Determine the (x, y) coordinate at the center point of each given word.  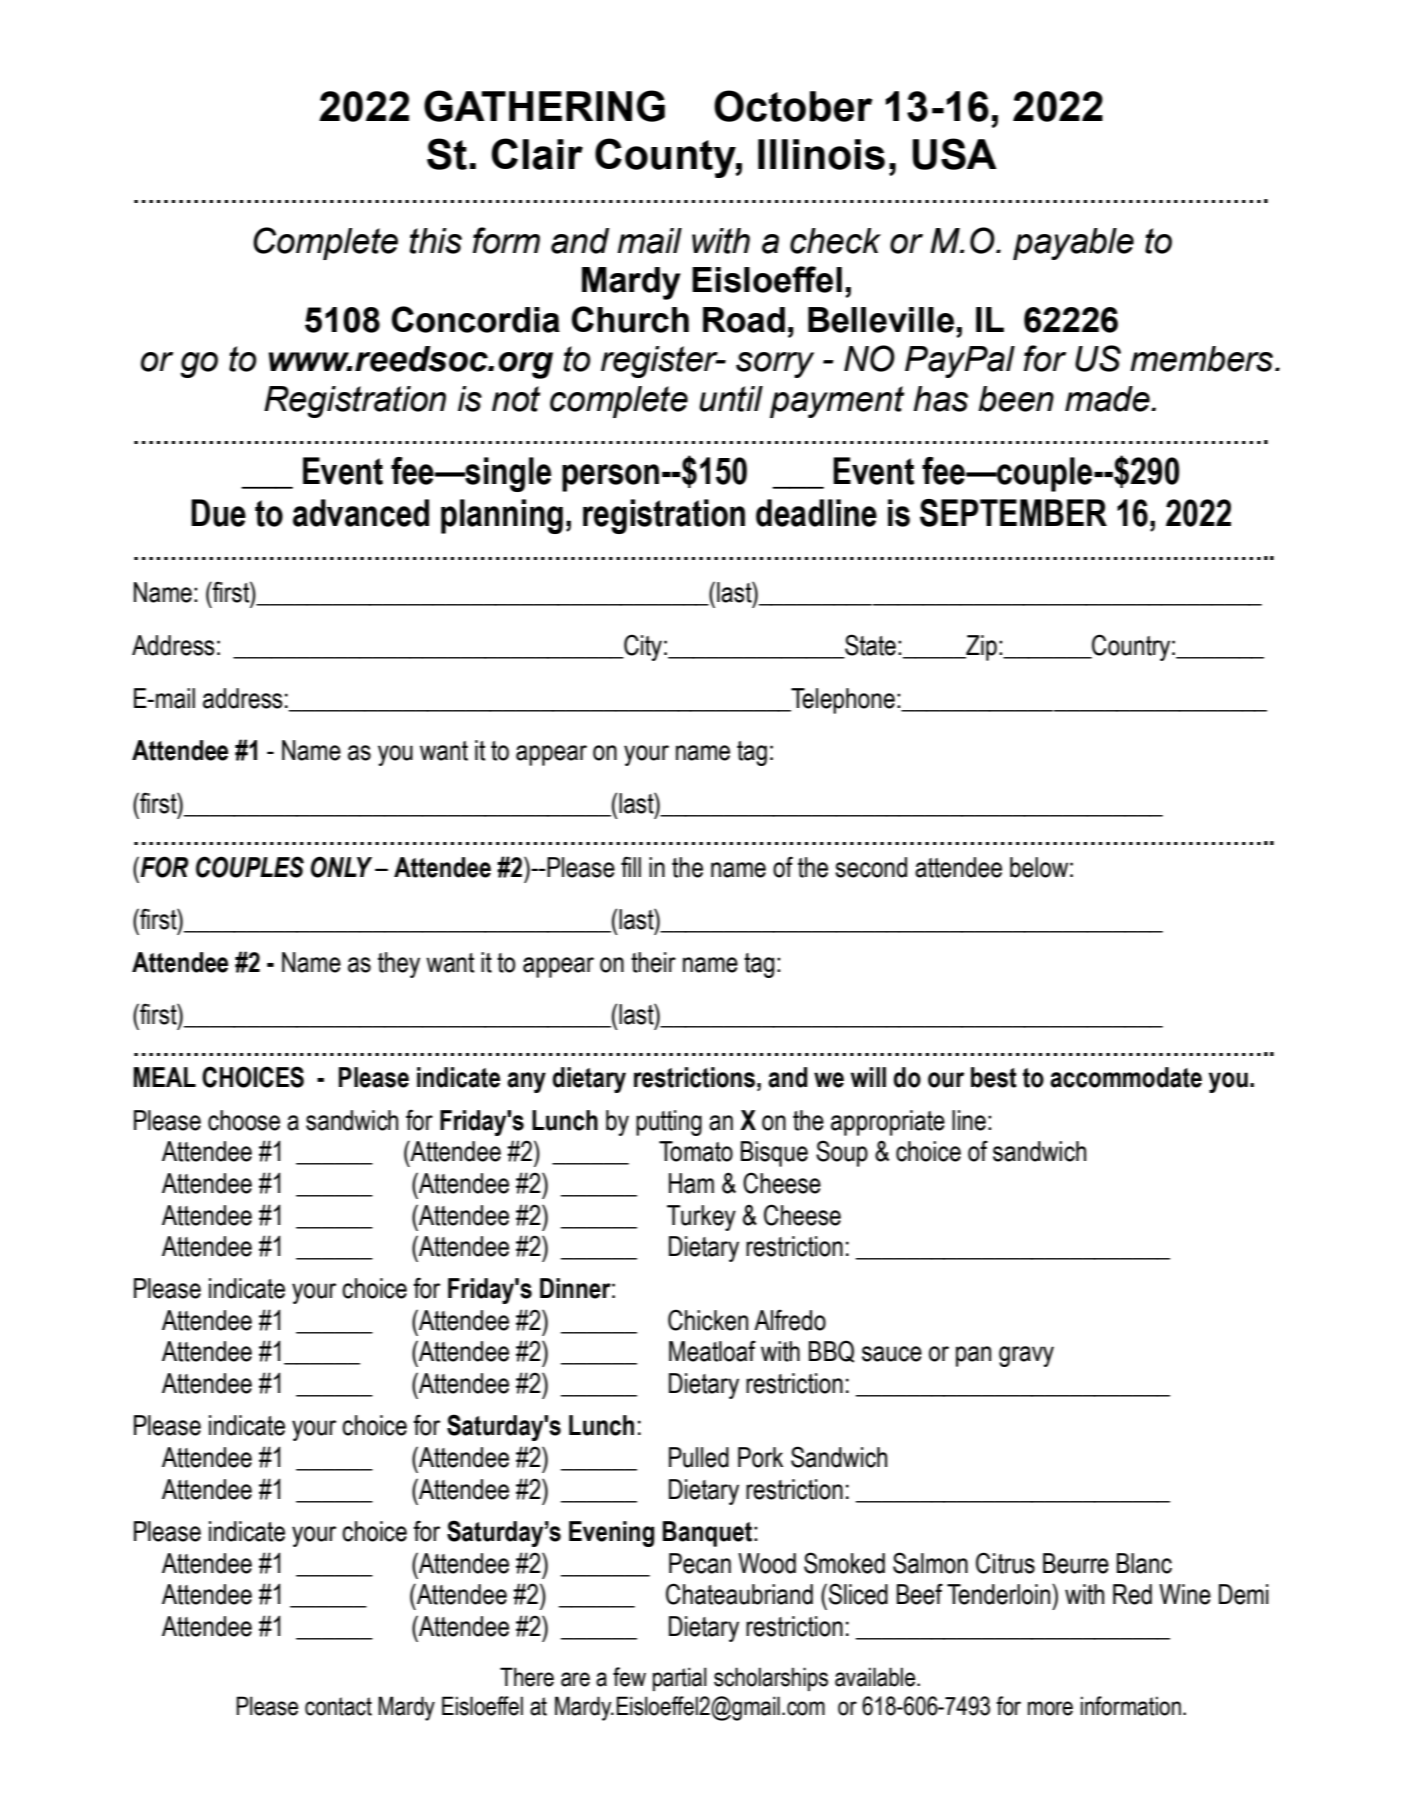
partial (680, 1679)
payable (1073, 244)
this (436, 241)
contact (338, 1706)
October (793, 106)
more (1050, 1708)
